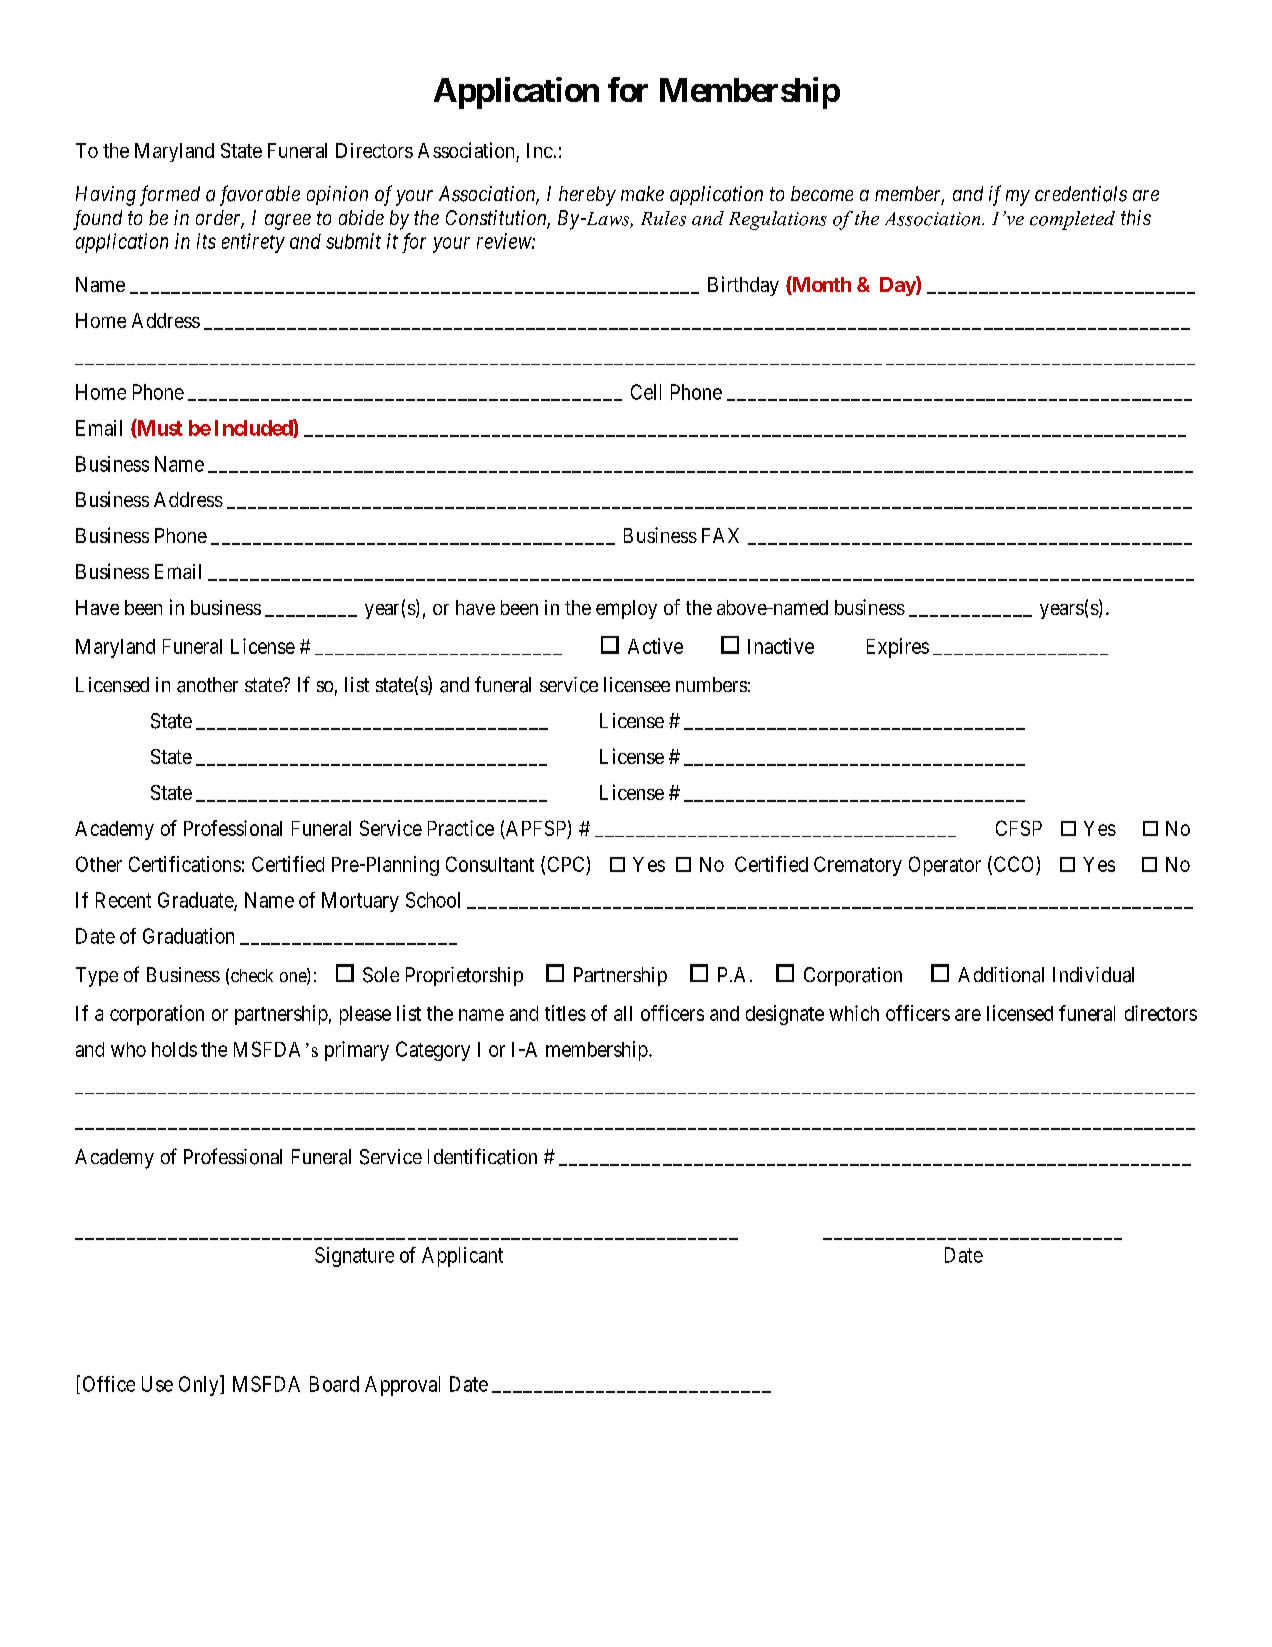 This screenshot has width=1272, height=1647. What do you see at coordinates (1001, 975) in the screenshot?
I see `Additional` at bounding box center [1001, 975].
